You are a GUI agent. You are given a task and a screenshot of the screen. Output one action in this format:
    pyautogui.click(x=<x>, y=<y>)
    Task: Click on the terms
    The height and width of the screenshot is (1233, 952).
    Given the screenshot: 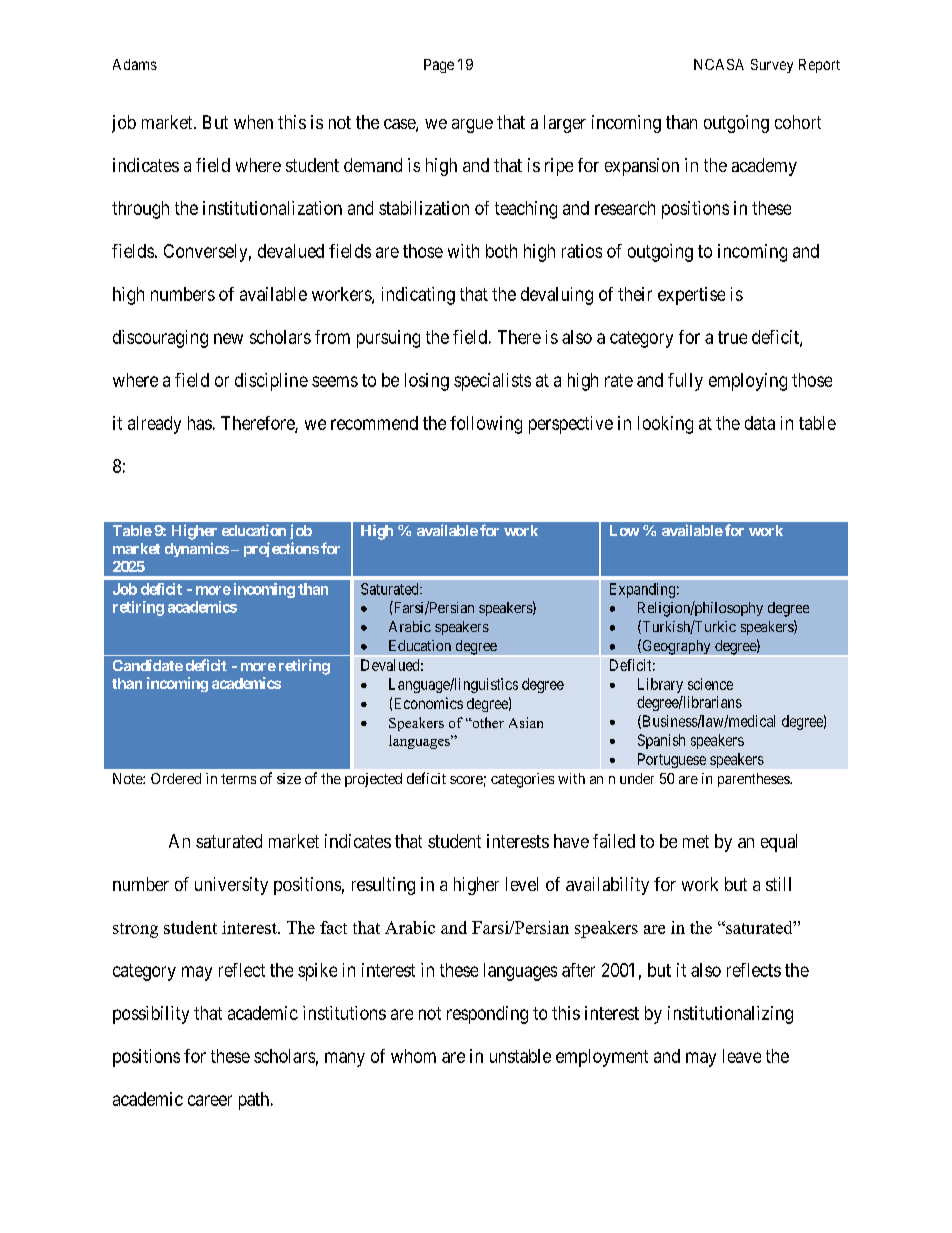 What is the action you would take?
    pyautogui.click(x=238, y=779)
